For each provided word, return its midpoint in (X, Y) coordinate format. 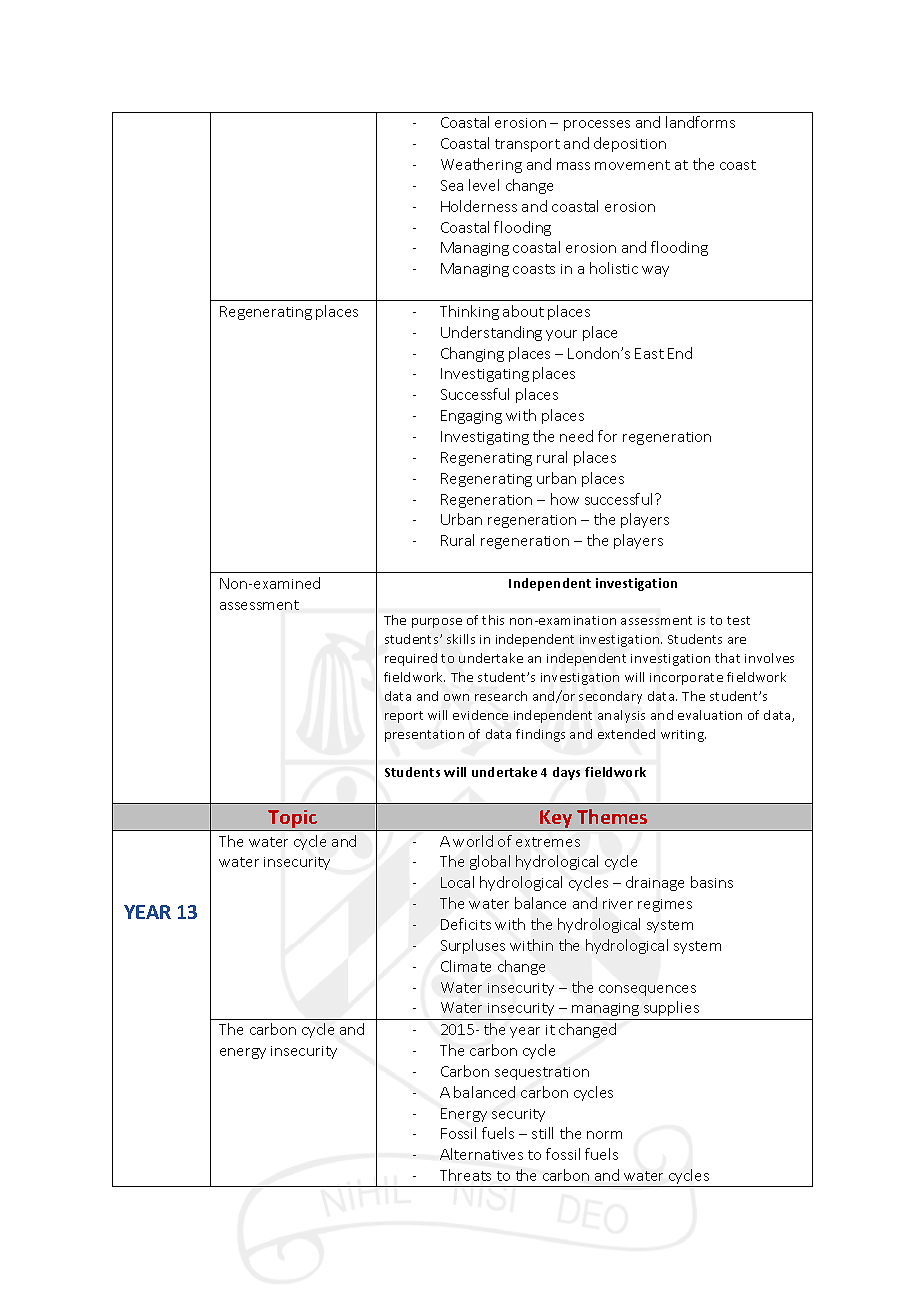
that (727, 658)
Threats (465, 1175)
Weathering (481, 165)
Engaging (471, 417)
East (649, 353)
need (576, 436)
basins (712, 882)
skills (461, 639)
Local (457, 882)
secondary (610, 697)
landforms (700, 122)
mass (573, 166)
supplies (671, 1008)
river (618, 904)
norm (604, 1135)
